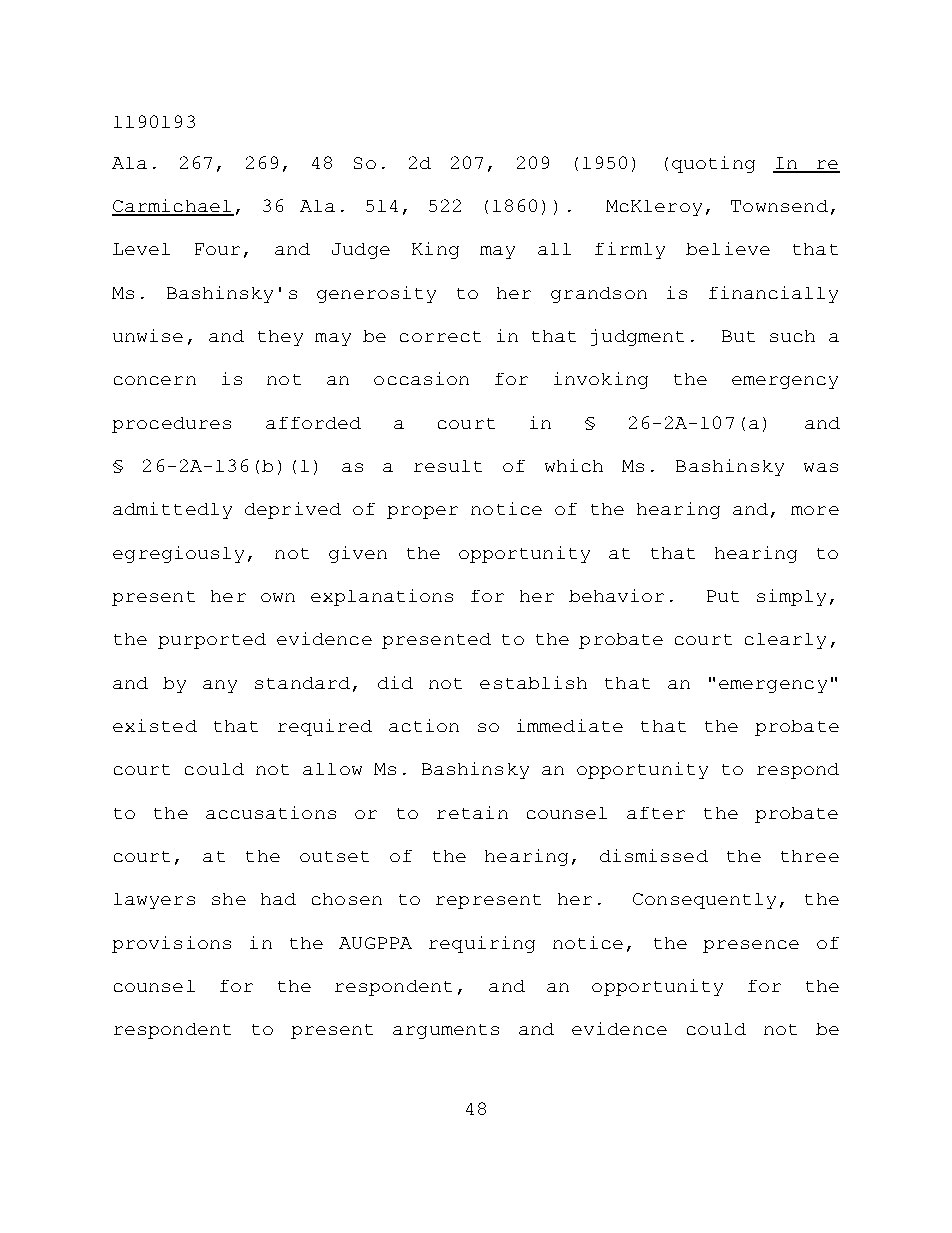  Describe the element at coordinates (172, 510) in the screenshot. I see `admittedly` at that location.
